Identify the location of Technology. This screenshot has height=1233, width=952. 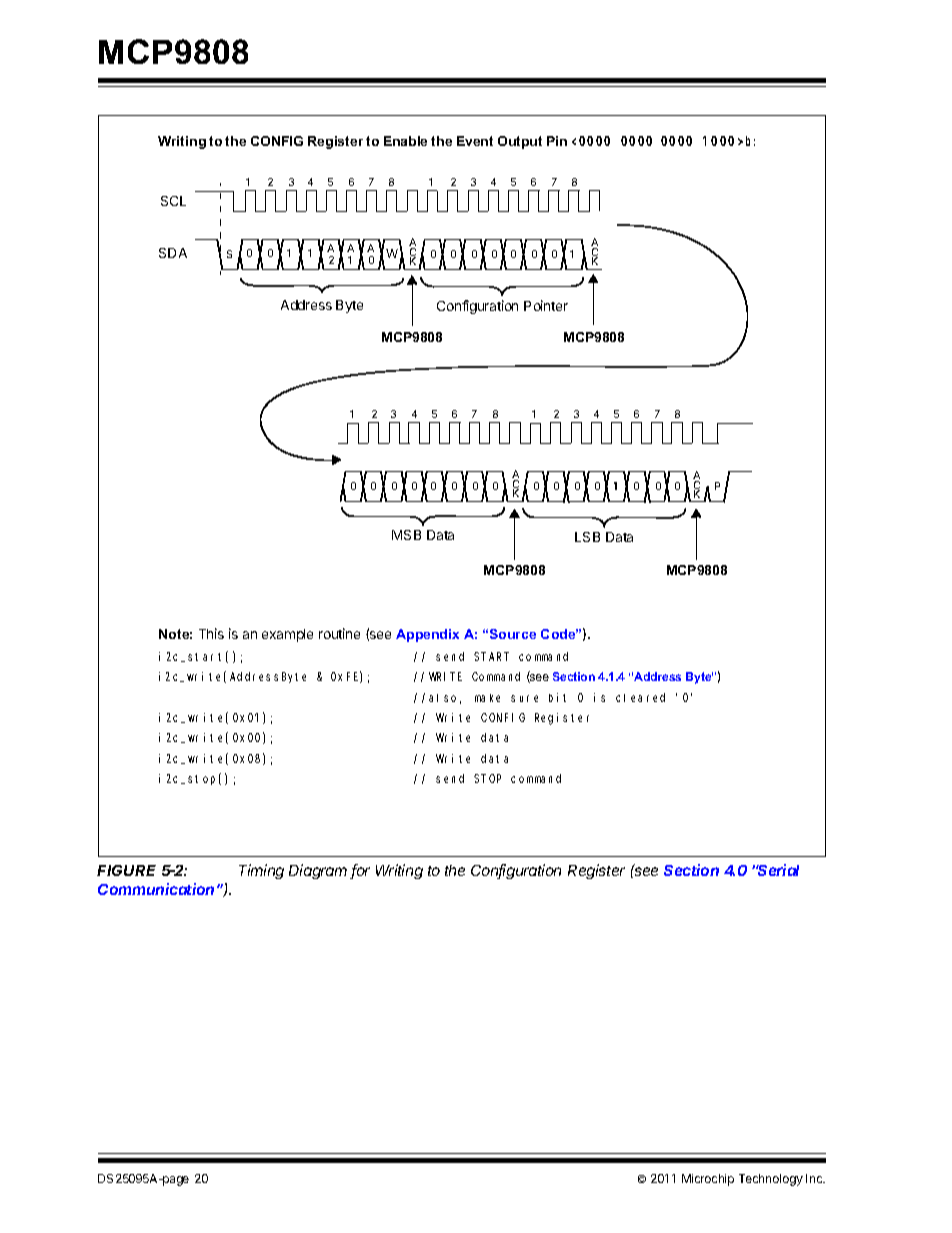
(771, 1180).
